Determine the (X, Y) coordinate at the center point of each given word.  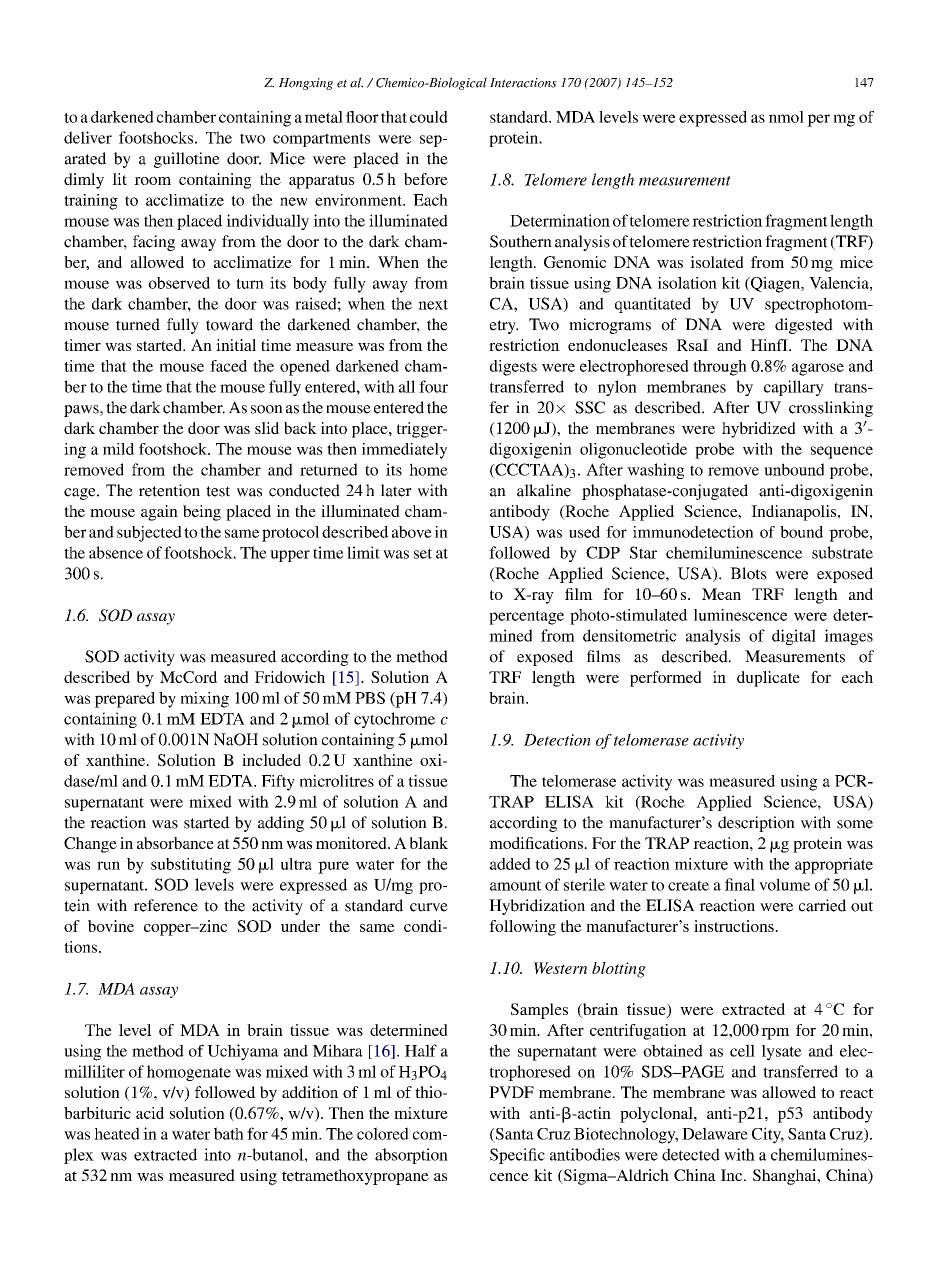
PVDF (511, 1092)
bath (229, 1133)
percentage (526, 618)
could (429, 117)
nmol (786, 117)
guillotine (187, 160)
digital (794, 637)
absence (116, 552)
